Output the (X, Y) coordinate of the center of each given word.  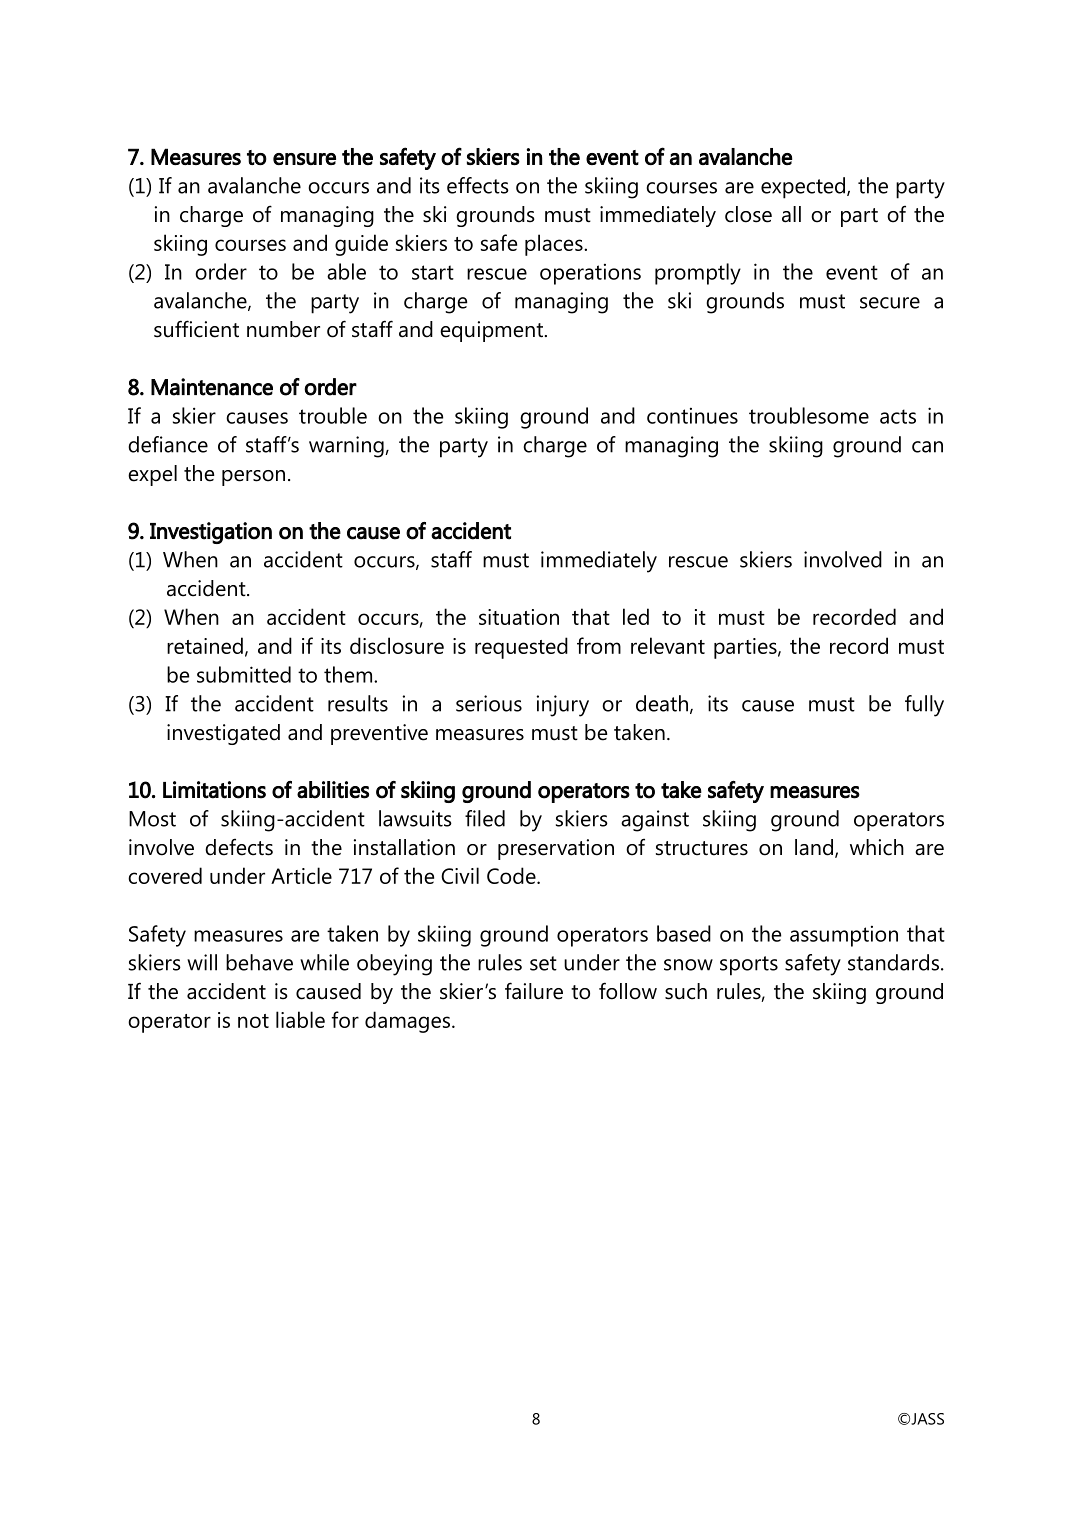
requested (521, 648)
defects (239, 847)
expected (804, 188)
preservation (556, 849)
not (253, 1021)
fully (924, 706)
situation (519, 617)
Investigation (211, 533)
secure (890, 303)
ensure (304, 159)
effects (478, 185)
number (283, 329)
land (814, 847)
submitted (244, 674)
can (927, 447)
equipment (491, 331)
